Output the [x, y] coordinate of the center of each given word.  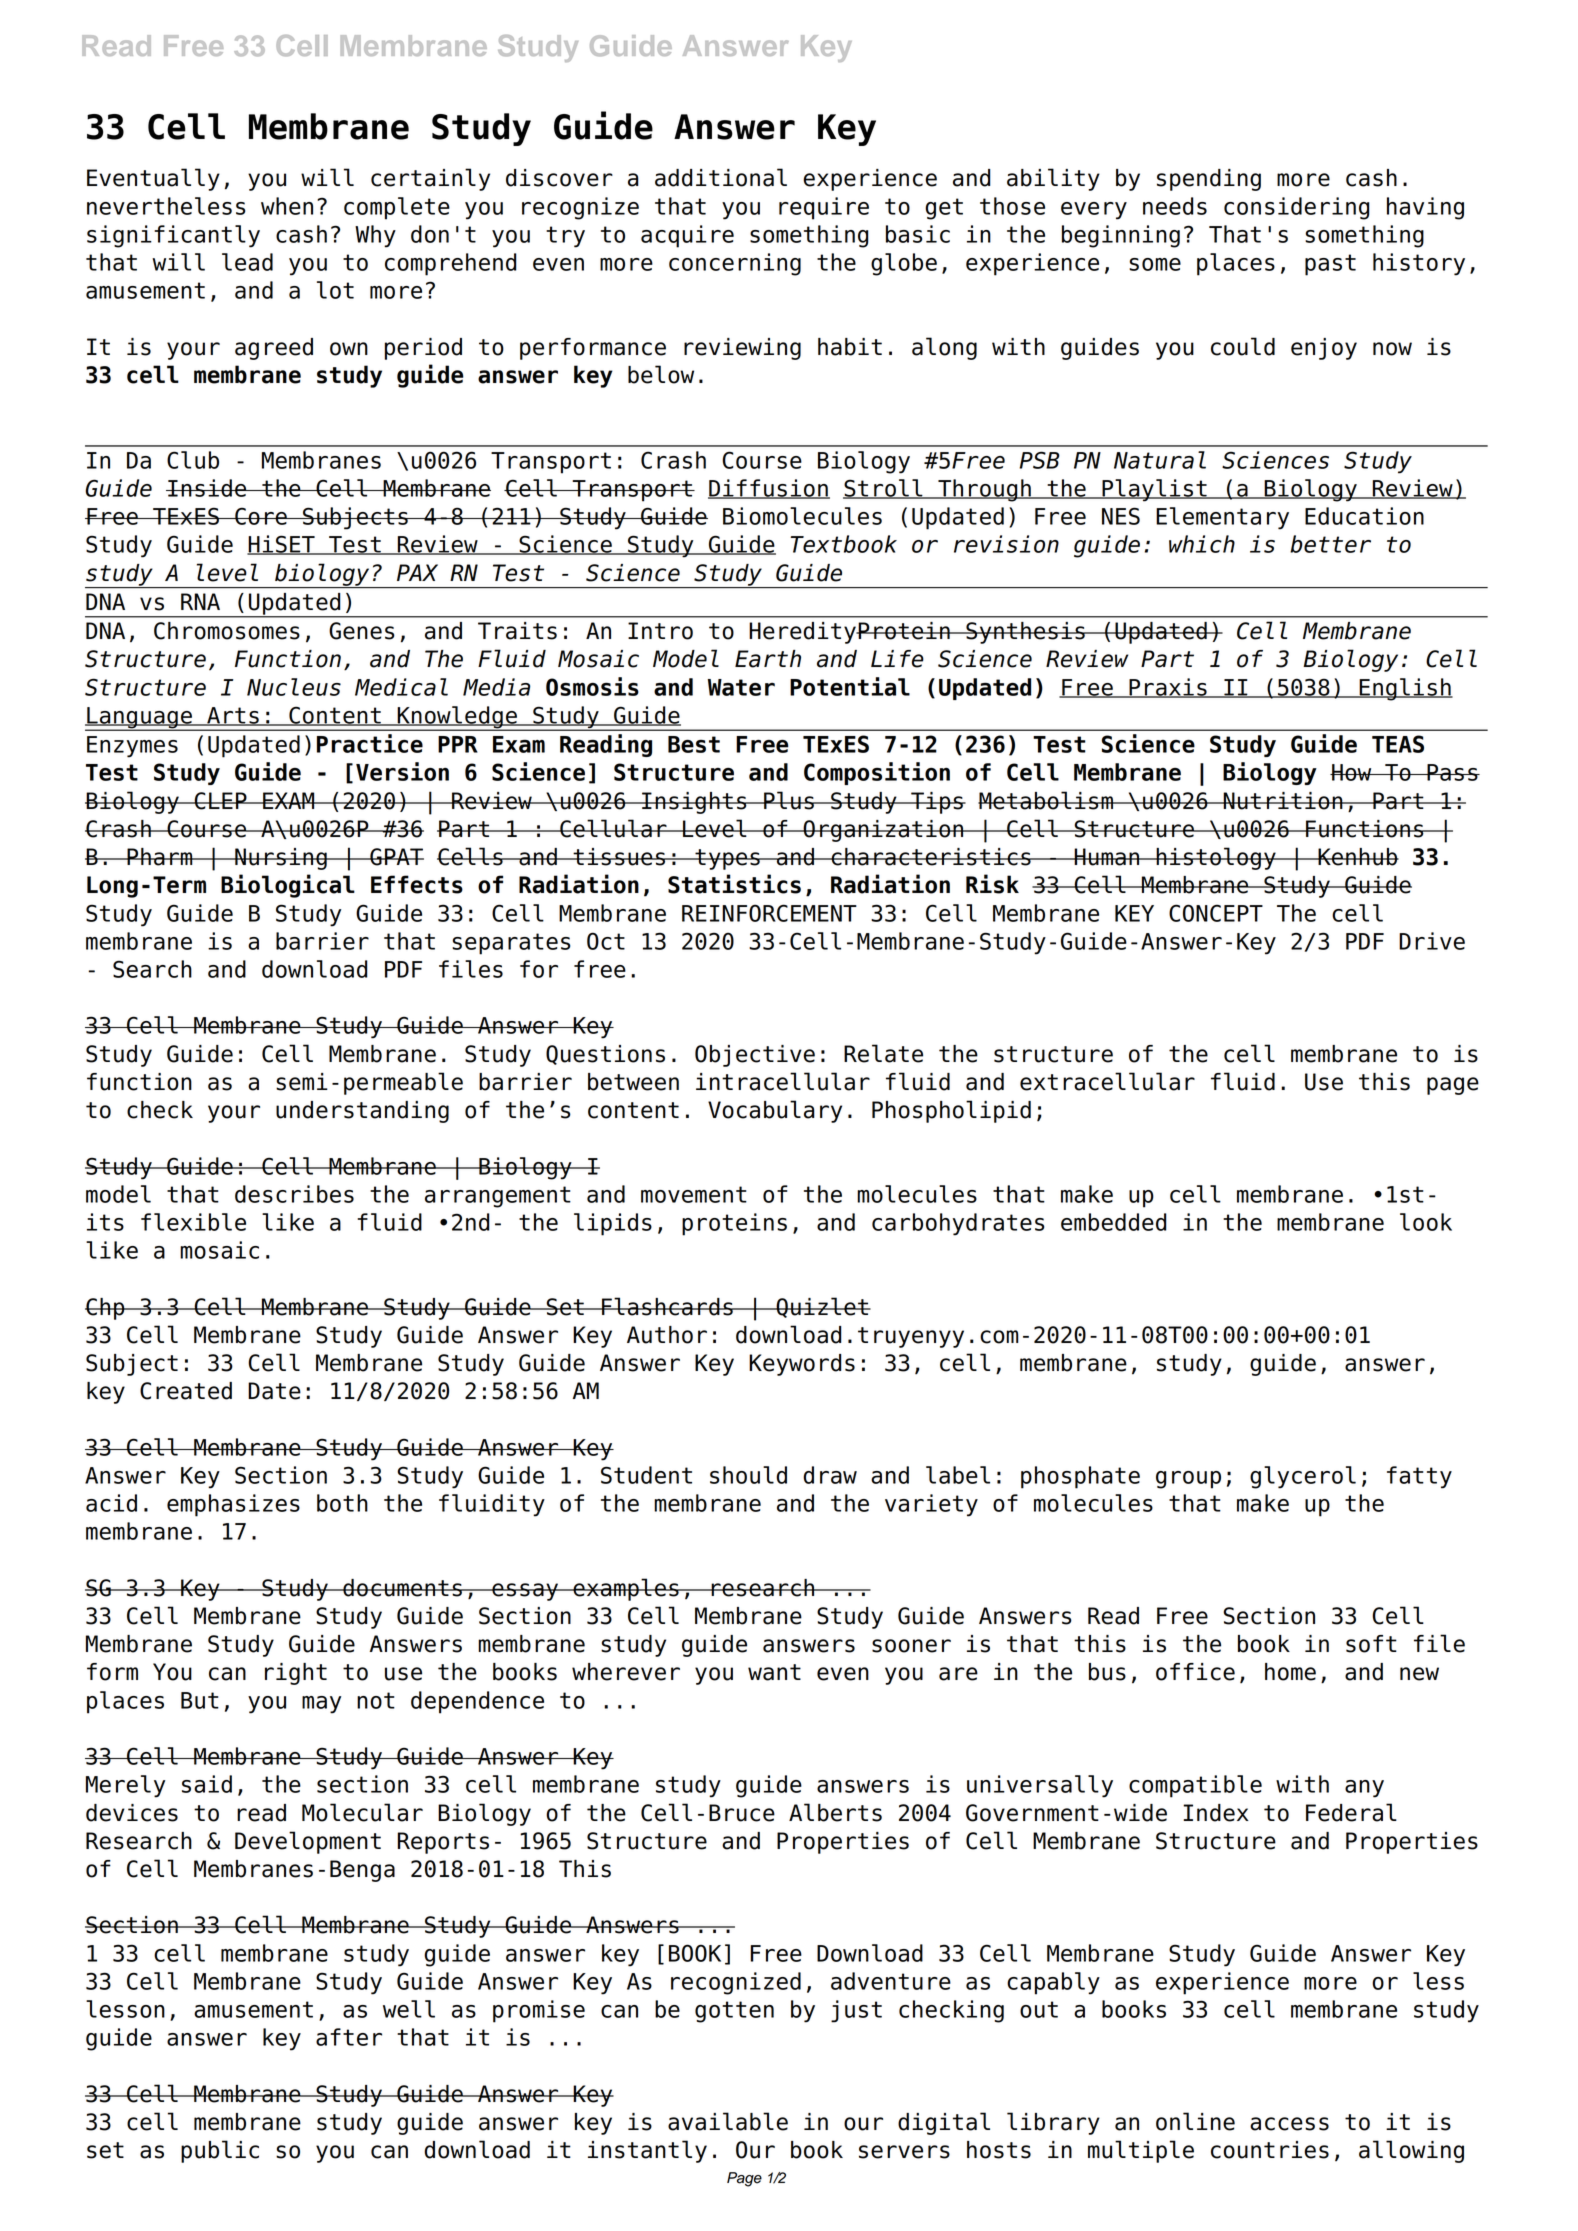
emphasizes [233, 1505]
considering [1296, 208]
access [1289, 2124]
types [727, 859]
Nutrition [1283, 801]
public [220, 2151]
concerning [735, 264]
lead [247, 262]
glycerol [1303, 1477]
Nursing [281, 859]
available [728, 2121]
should [748, 1475]
